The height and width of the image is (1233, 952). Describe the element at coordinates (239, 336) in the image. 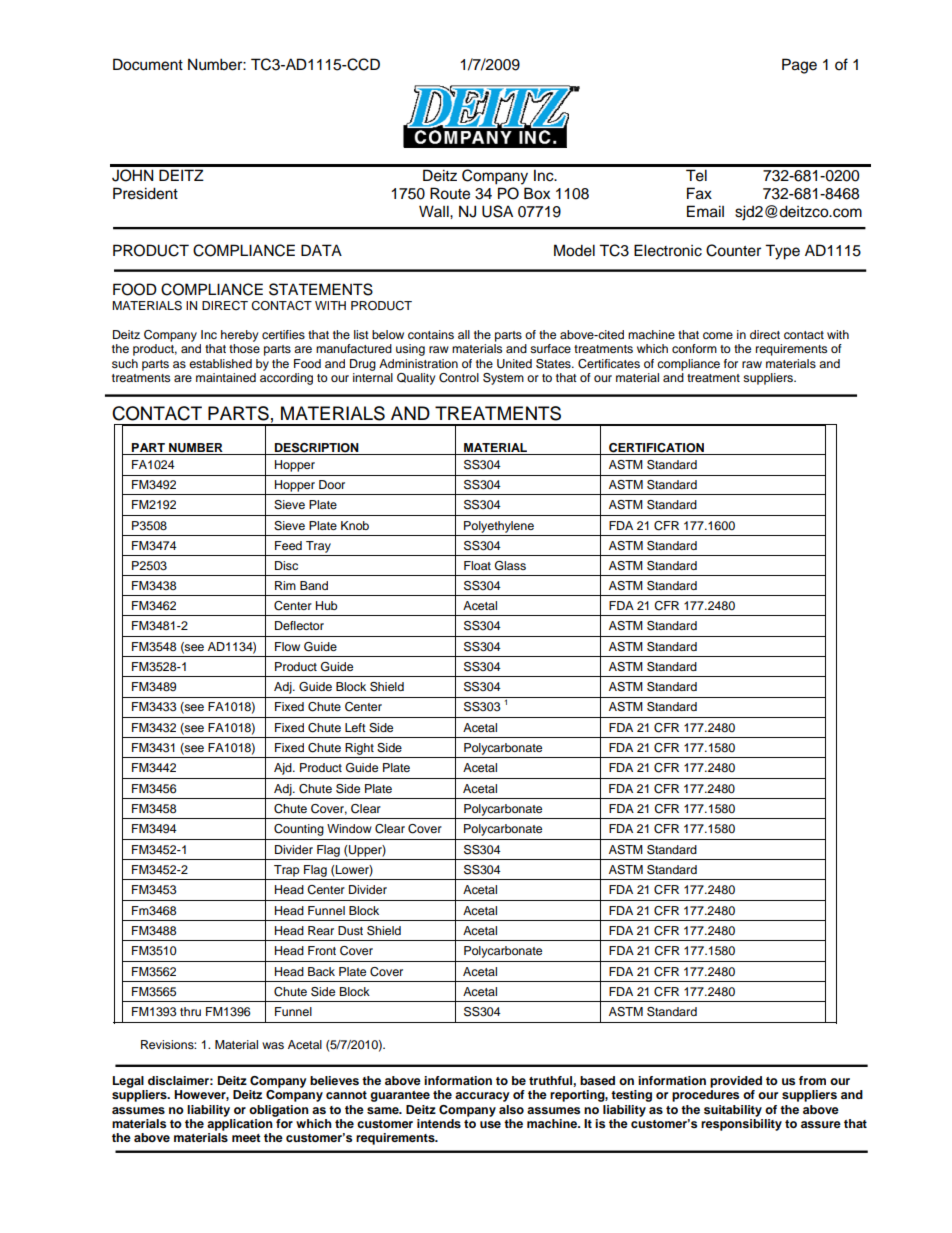

I see `hereby` at that location.
